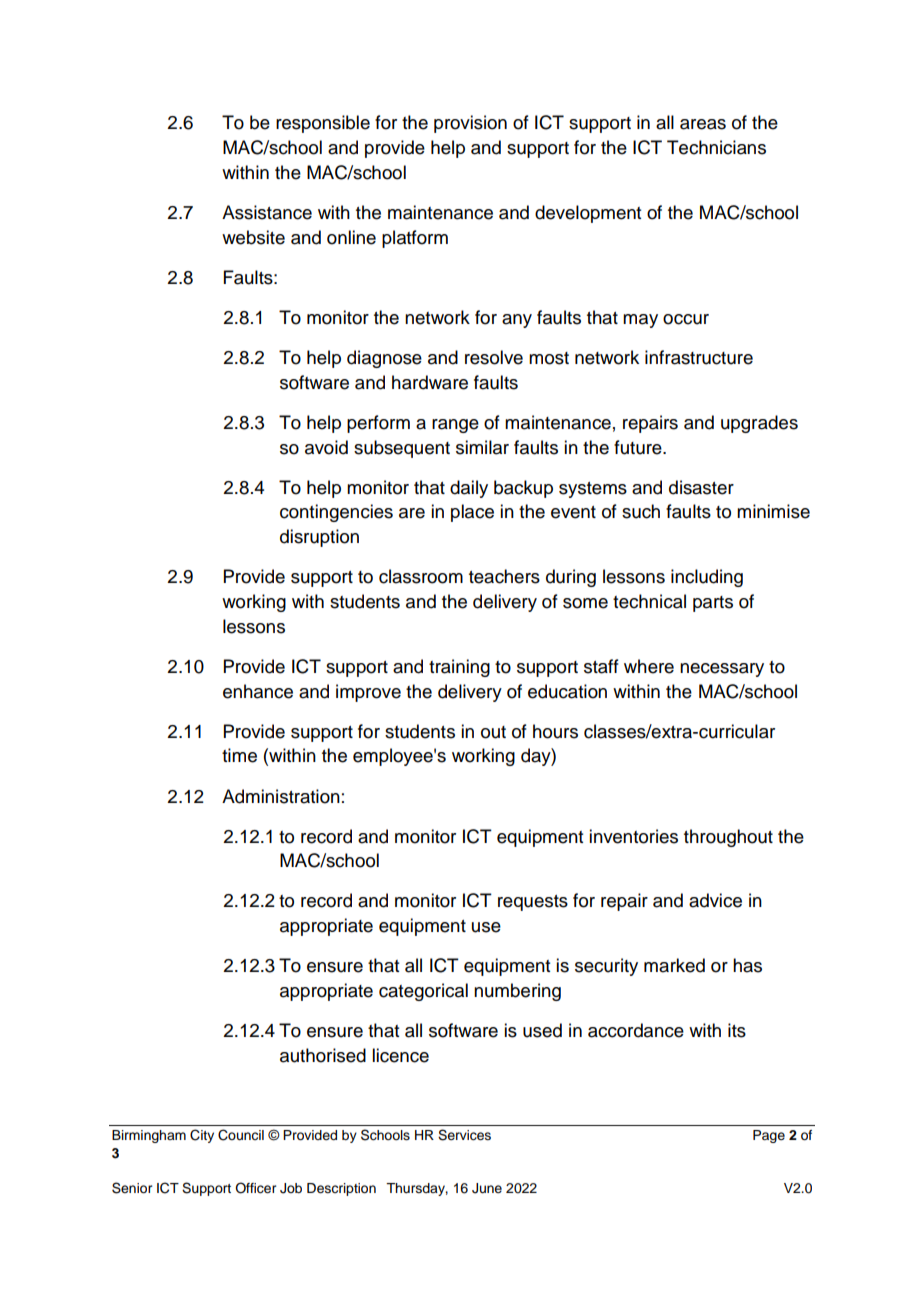 The height and width of the image is (1308, 924). I want to click on provision, so click(470, 124).
